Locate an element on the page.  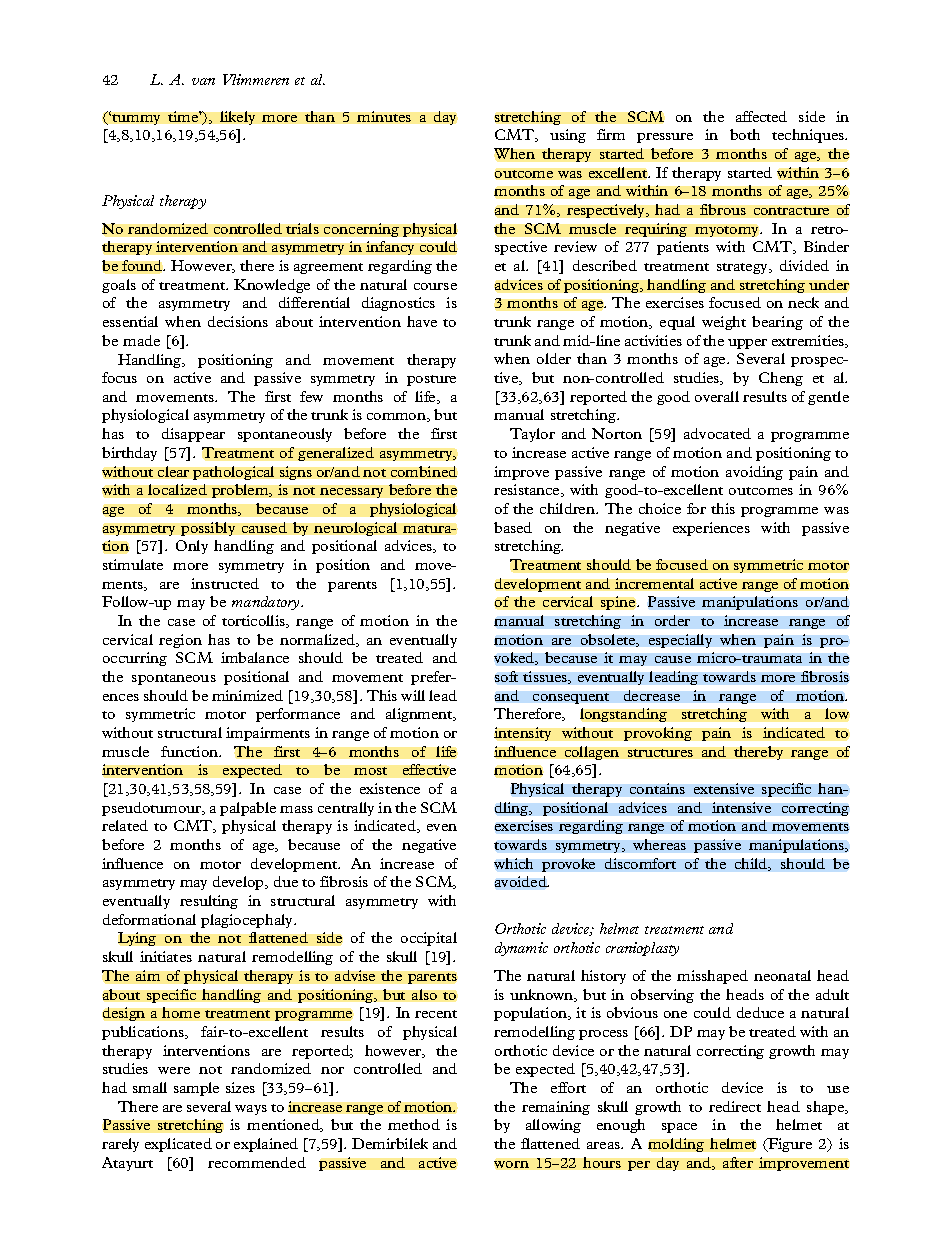
posture is located at coordinates (431, 380).
